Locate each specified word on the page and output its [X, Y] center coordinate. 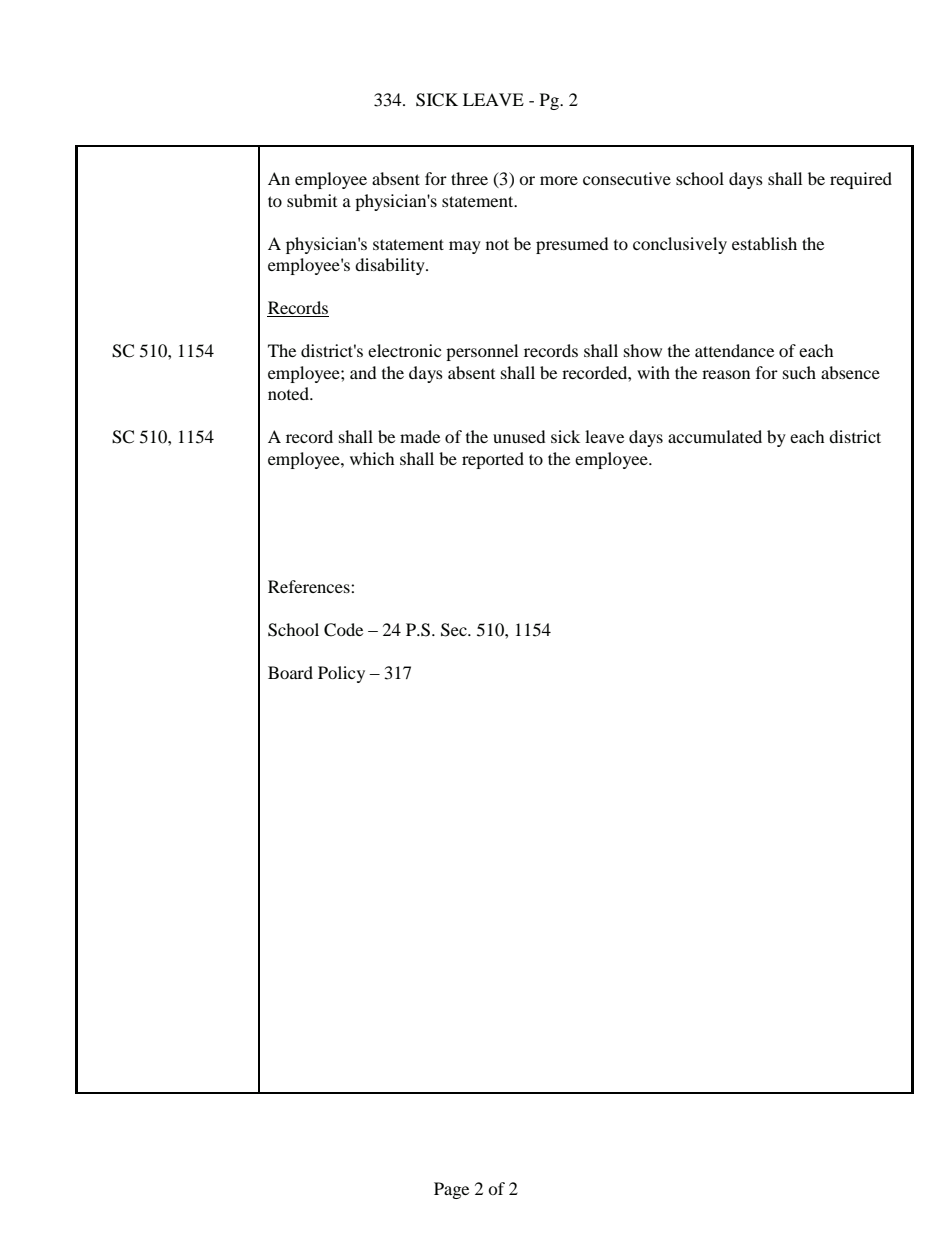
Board [290, 672]
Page [451, 1190]
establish [764, 243]
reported [493, 460]
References [310, 586]
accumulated [715, 436]
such [799, 372]
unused [519, 436]
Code [343, 630]
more [559, 180]
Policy [341, 674]
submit [312, 200]
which [372, 458]
